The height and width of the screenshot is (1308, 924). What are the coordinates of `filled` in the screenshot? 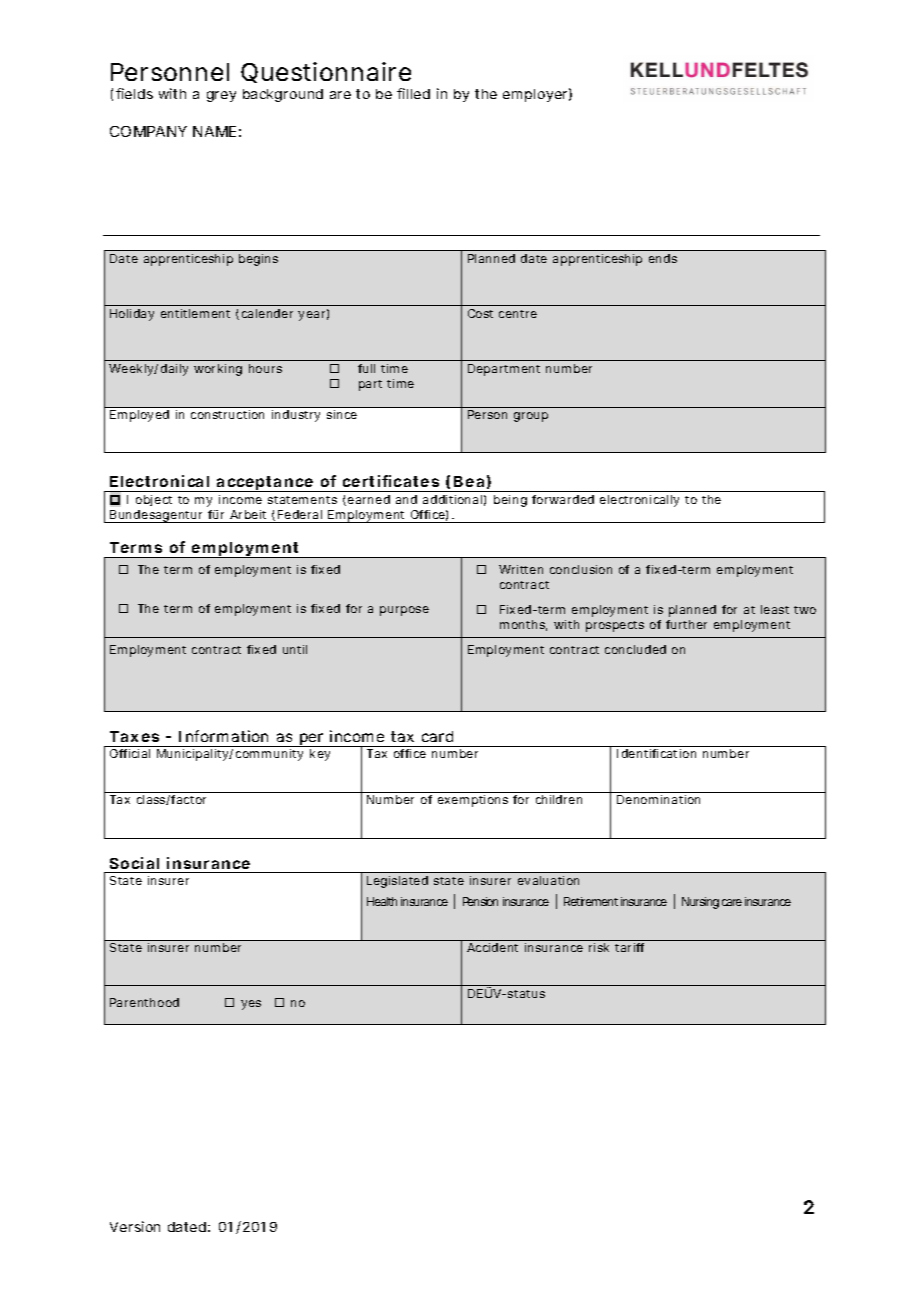 It's located at (413, 93).
